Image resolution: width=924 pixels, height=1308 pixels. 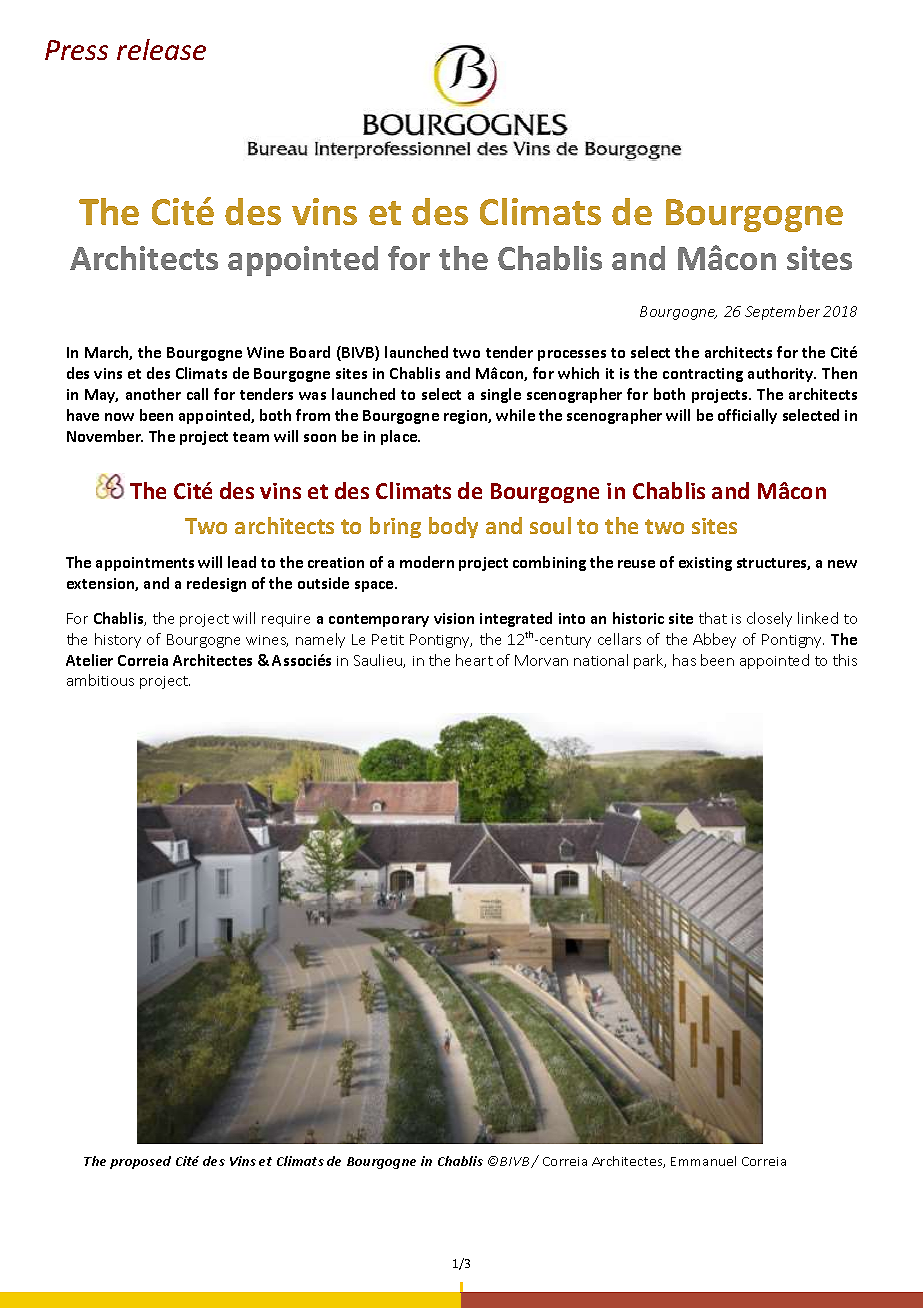 I want to click on proposed, so click(x=140, y=1162).
